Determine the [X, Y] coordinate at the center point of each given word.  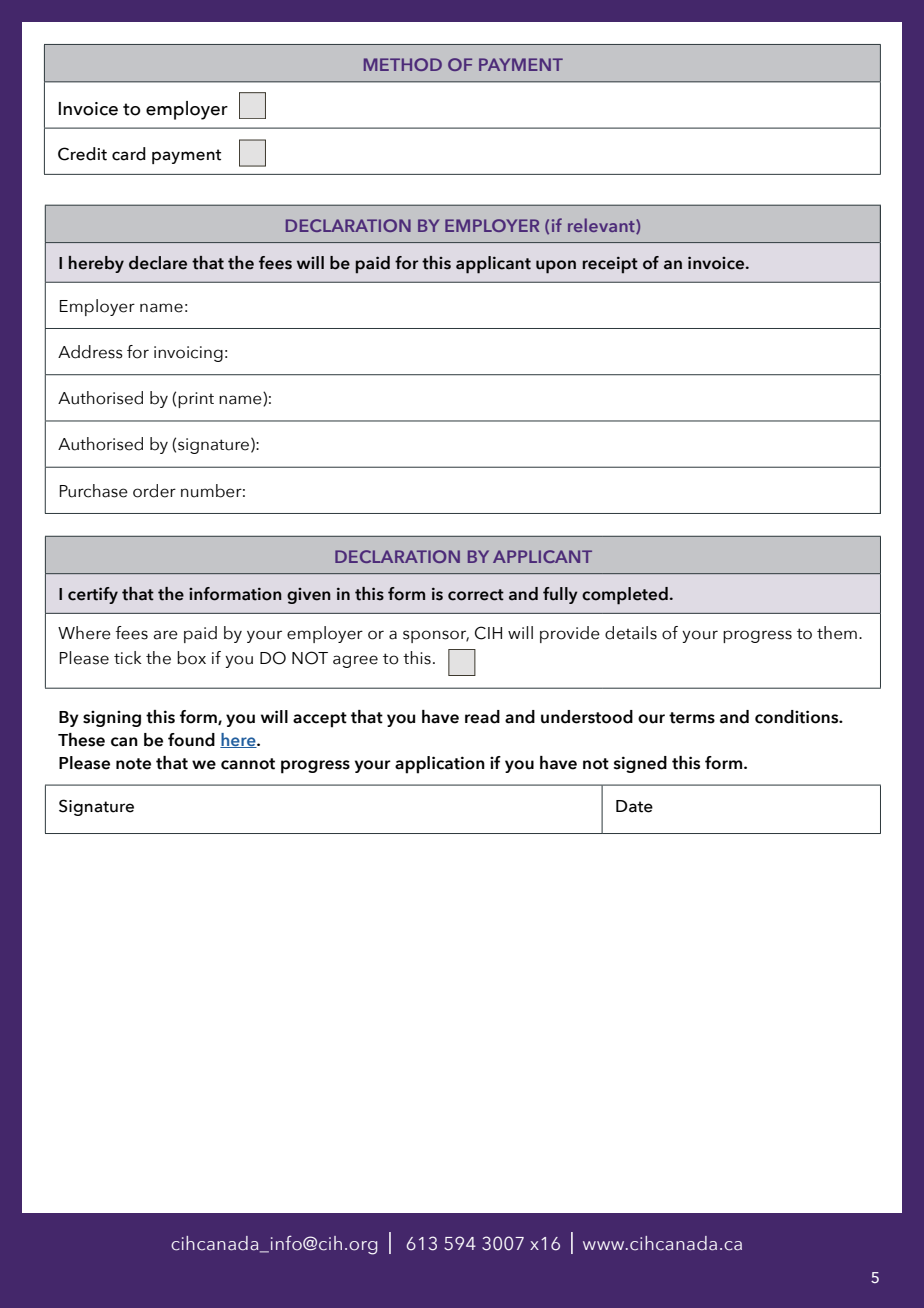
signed [640, 764]
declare [158, 263]
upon [556, 267]
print [196, 400]
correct [476, 595]
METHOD [403, 64]
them [837, 633]
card [129, 154]
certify [93, 595]
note [133, 764]
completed [625, 596]
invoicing [188, 354]
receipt [610, 265]
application [440, 765]
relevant [602, 226]
